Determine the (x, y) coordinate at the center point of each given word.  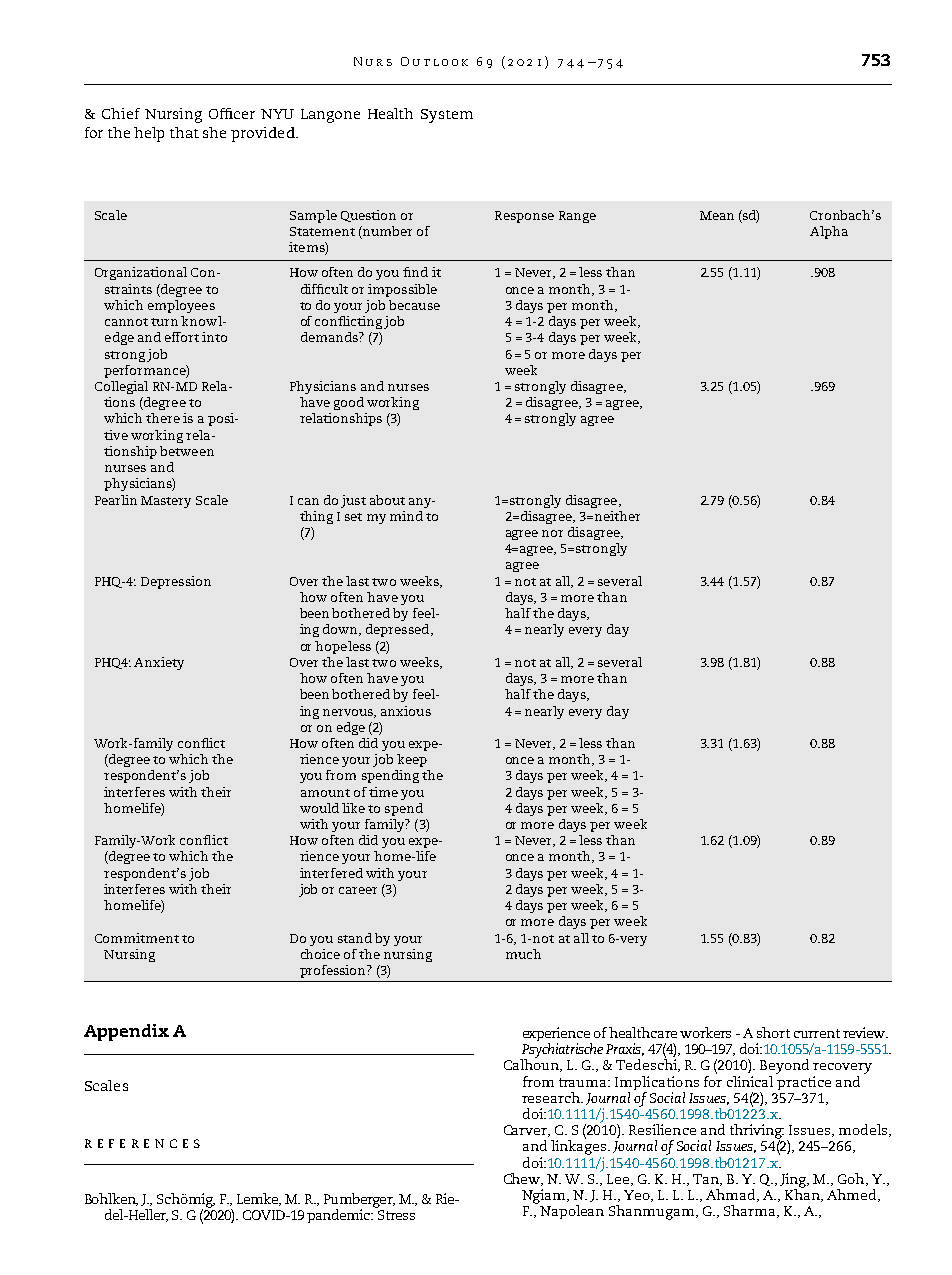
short (773, 1032)
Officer (232, 113)
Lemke (259, 1199)
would (319, 808)
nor (552, 533)
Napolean (572, 1212)
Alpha (829, 232)
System (447, 116)
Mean (717, 215)
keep (412, 760)
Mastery (166, 502)
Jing (794, 1181)
